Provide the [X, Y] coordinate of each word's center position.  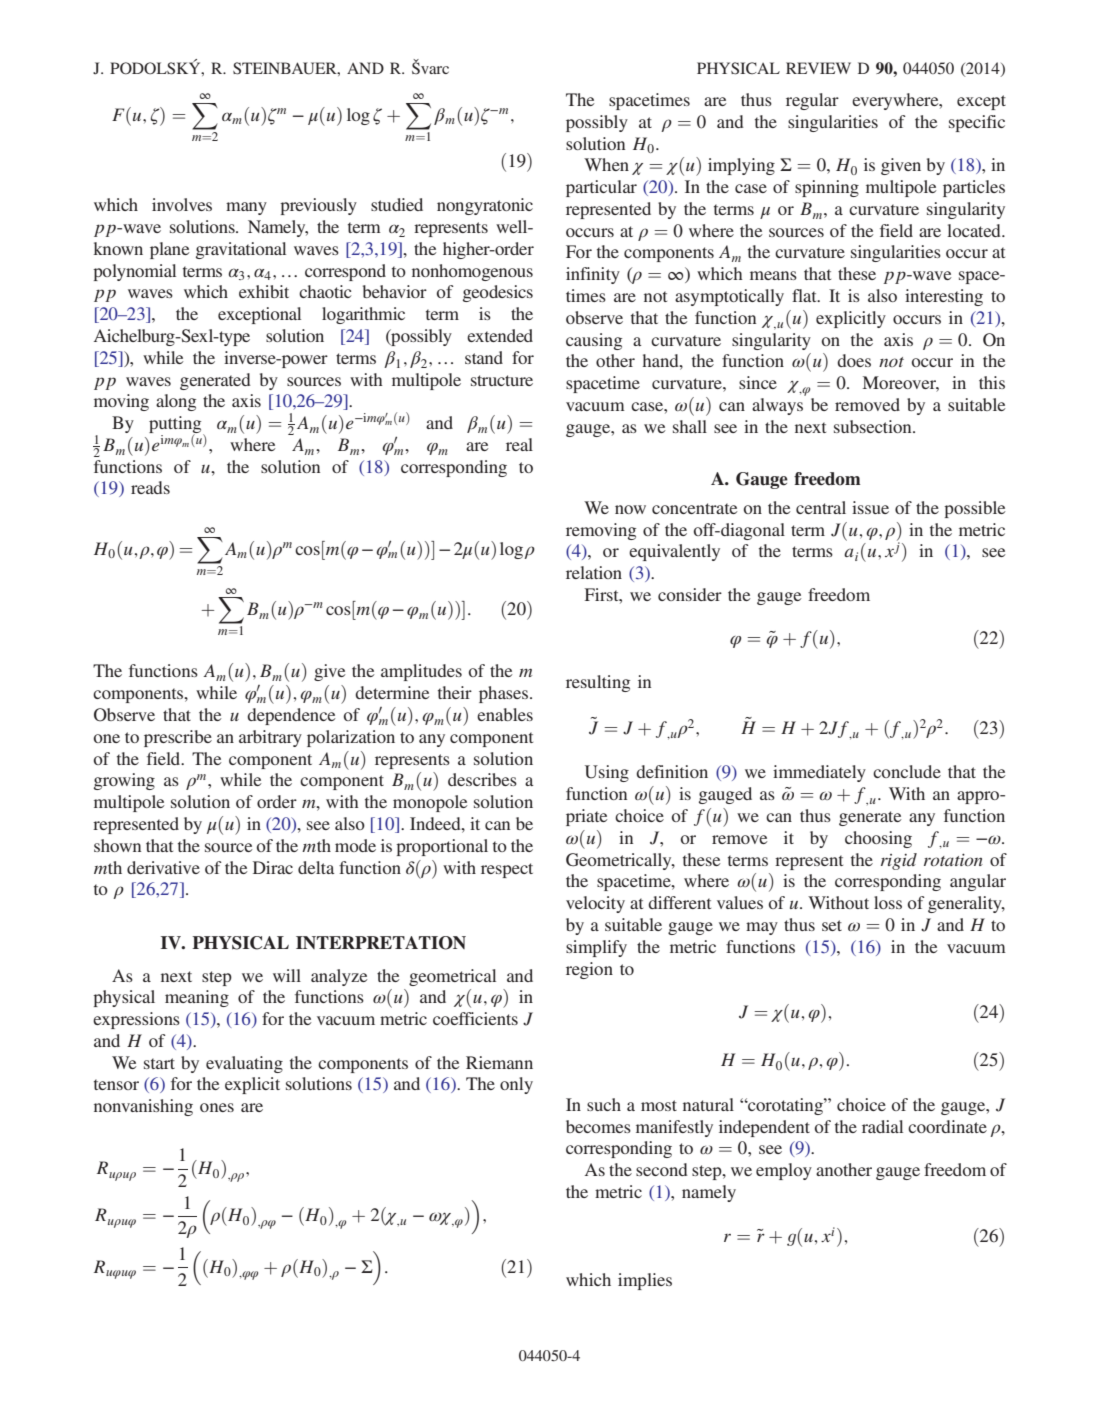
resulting [598, 683]
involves [182, 204]
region [589, 970]
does [854, 360]
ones [217, 1107]
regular [812, 101]
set [832, 925]
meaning [197, 998]
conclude [907, 771]
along [176, 402]
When [606, 164]
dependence [291, 716]
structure [502, 380]
